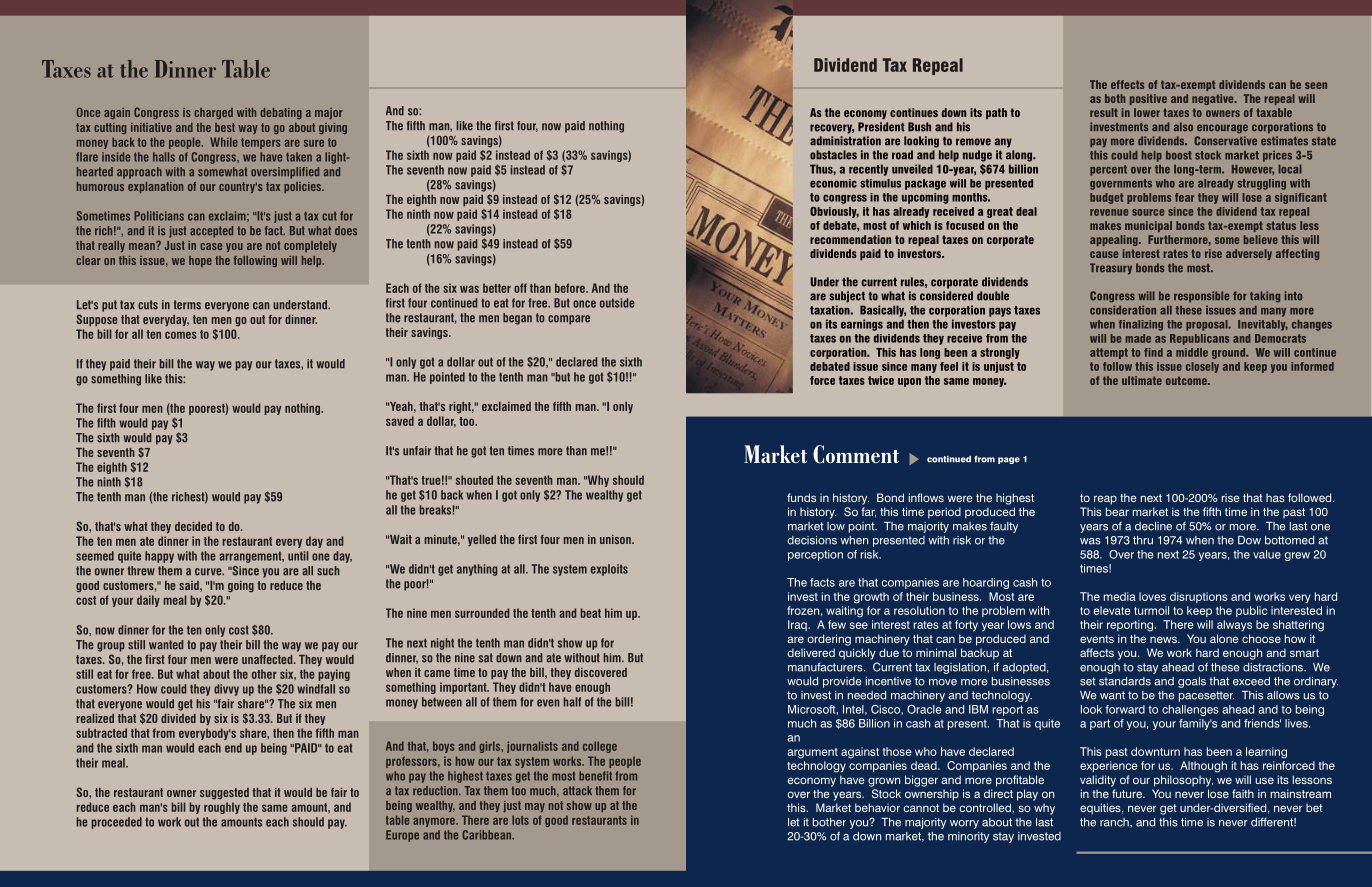 The height and width of the page is (887, 1372). I want to click on roughly, so click(222, 808).
